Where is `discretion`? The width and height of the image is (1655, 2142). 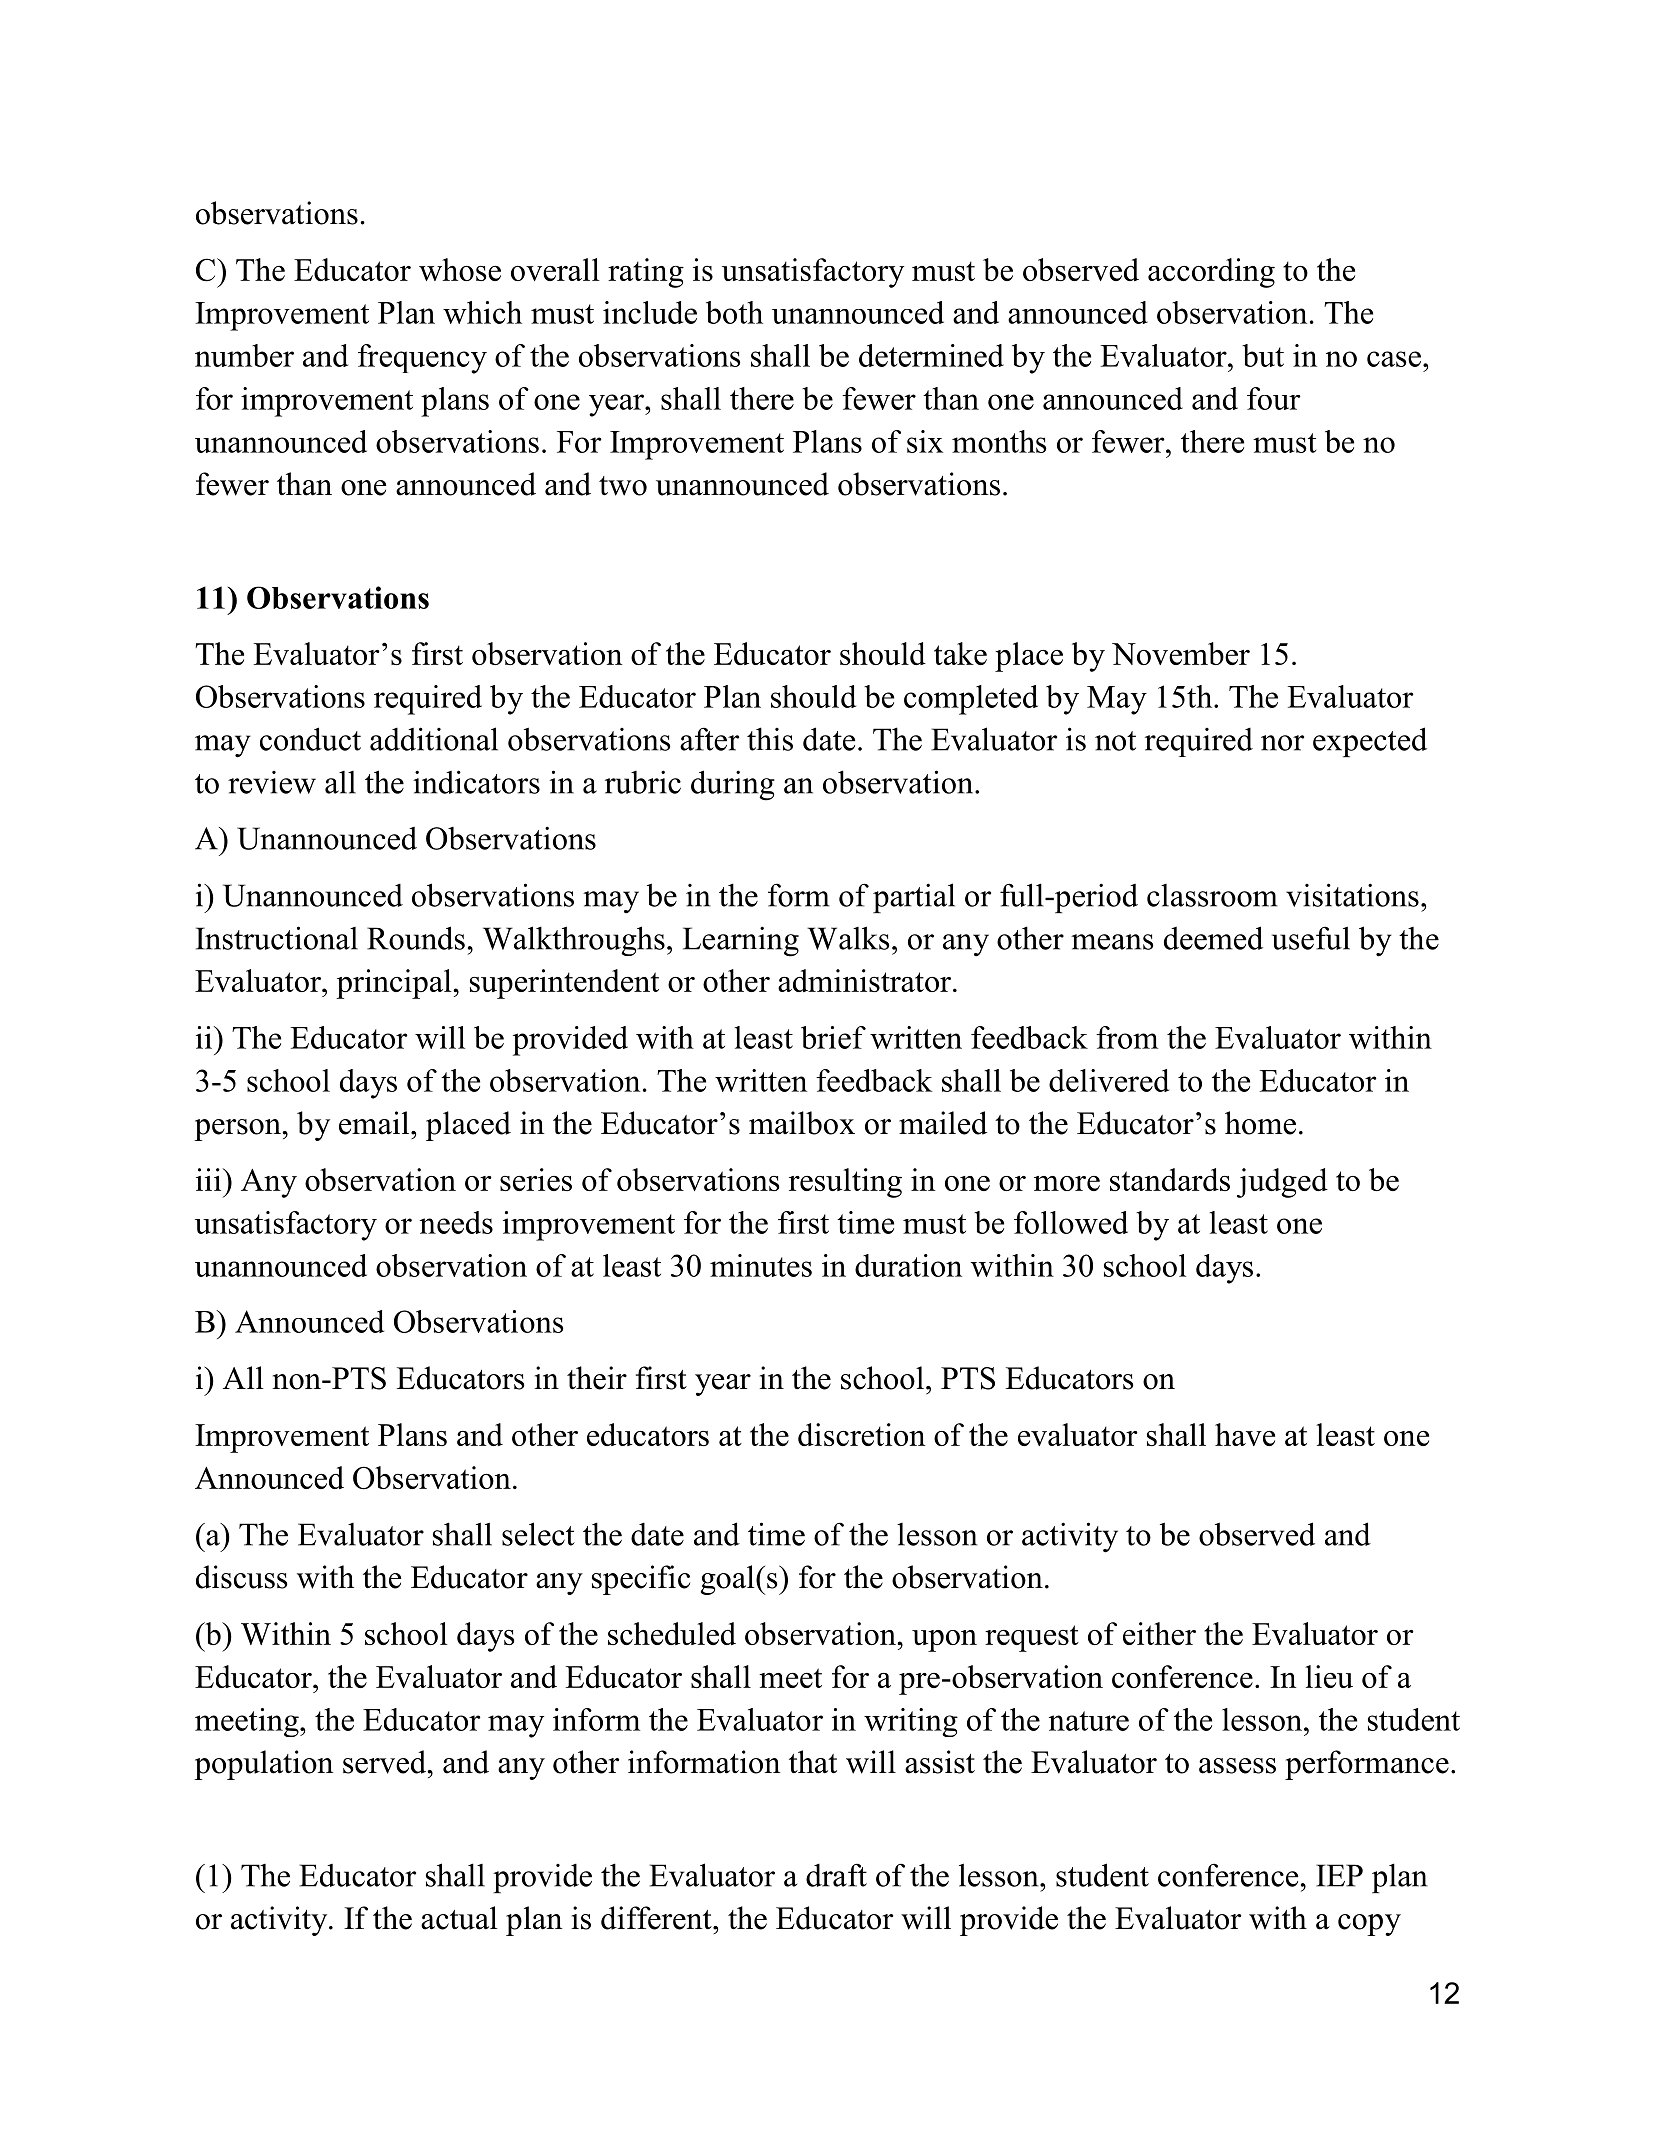 discretion is located at coordinates (862, 1434).
